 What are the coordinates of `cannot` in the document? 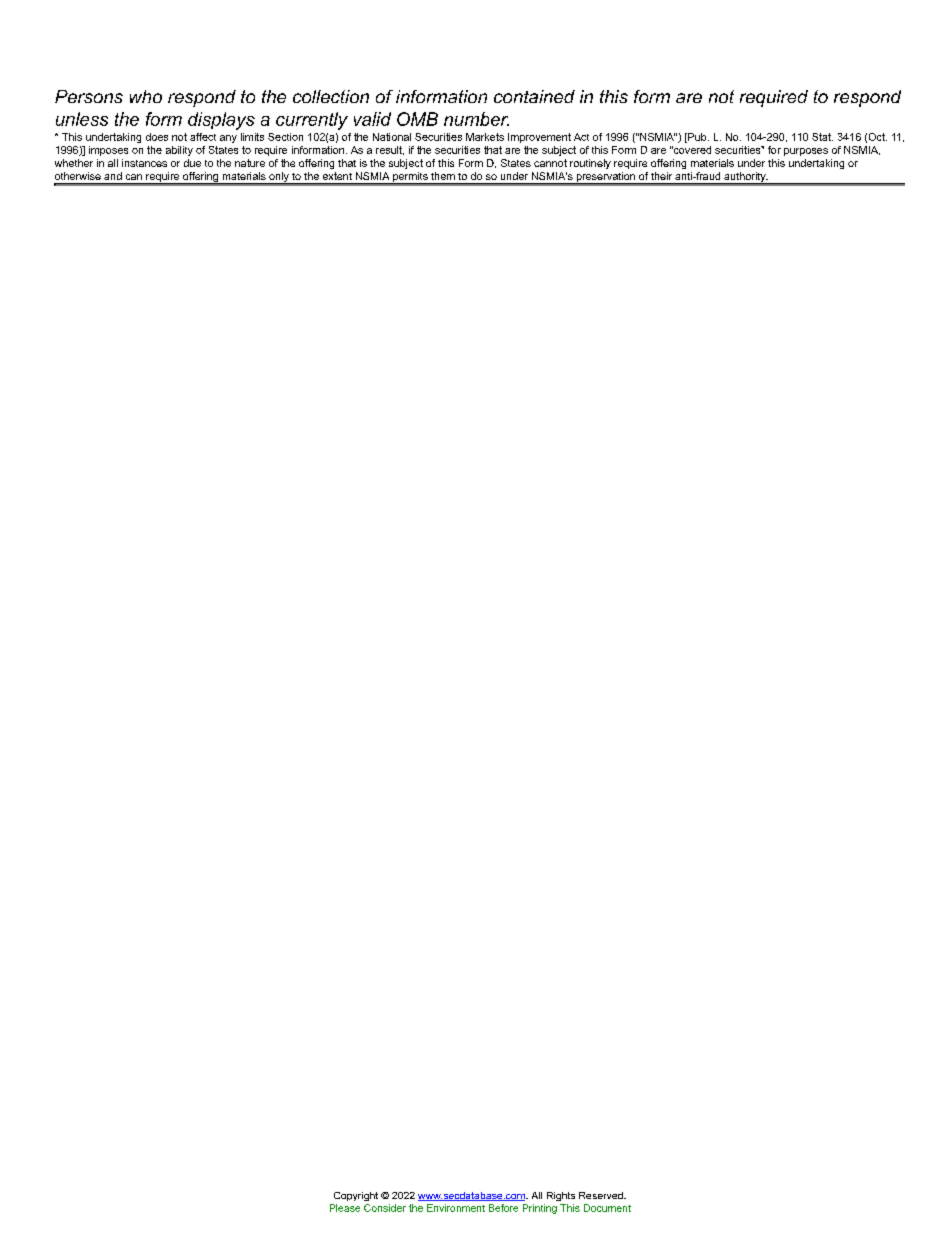 It's located at (550, 163).
